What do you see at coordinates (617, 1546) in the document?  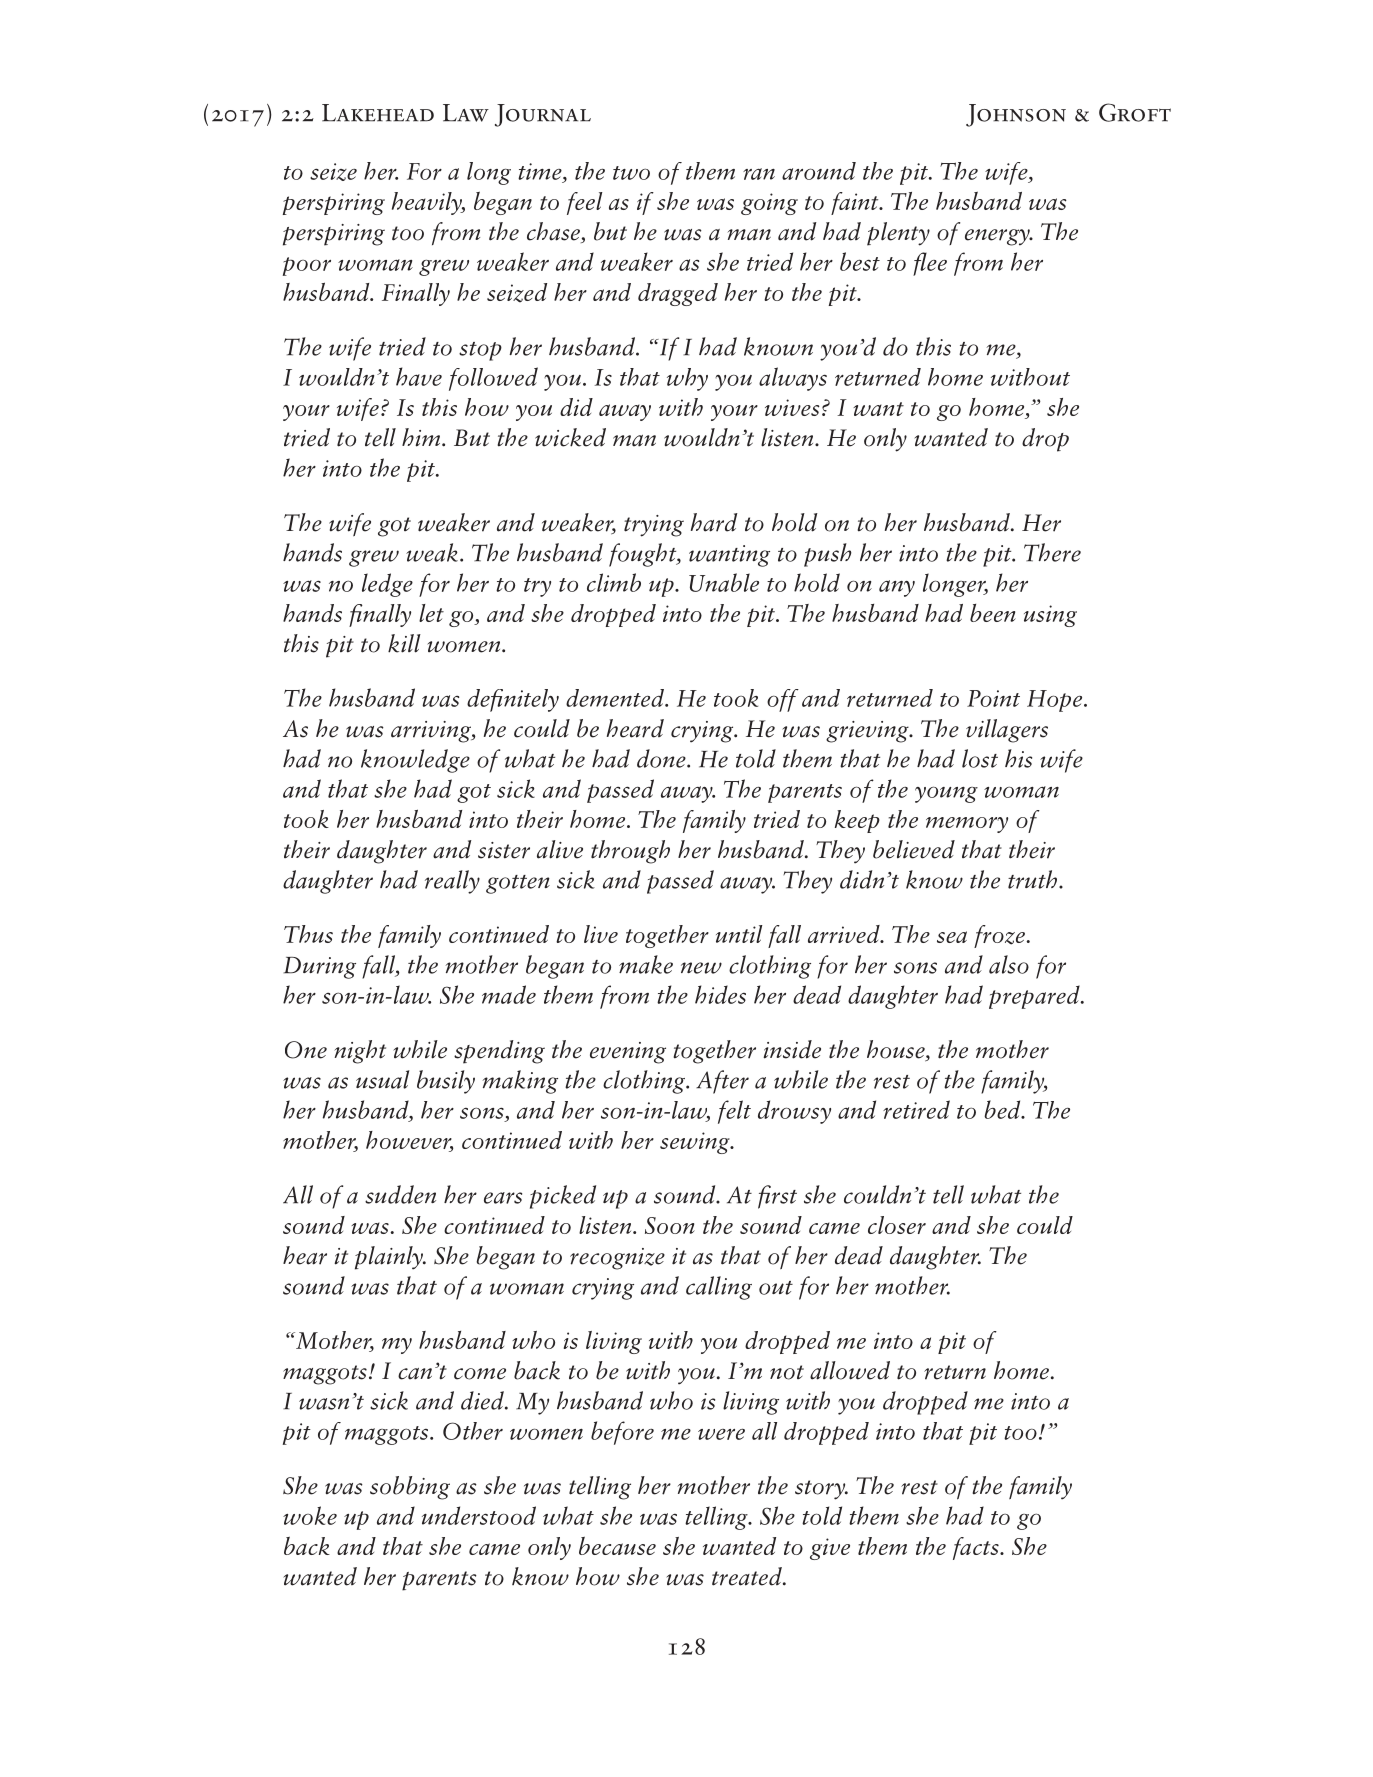 I see `because` at bounding box center [617, 1546].
